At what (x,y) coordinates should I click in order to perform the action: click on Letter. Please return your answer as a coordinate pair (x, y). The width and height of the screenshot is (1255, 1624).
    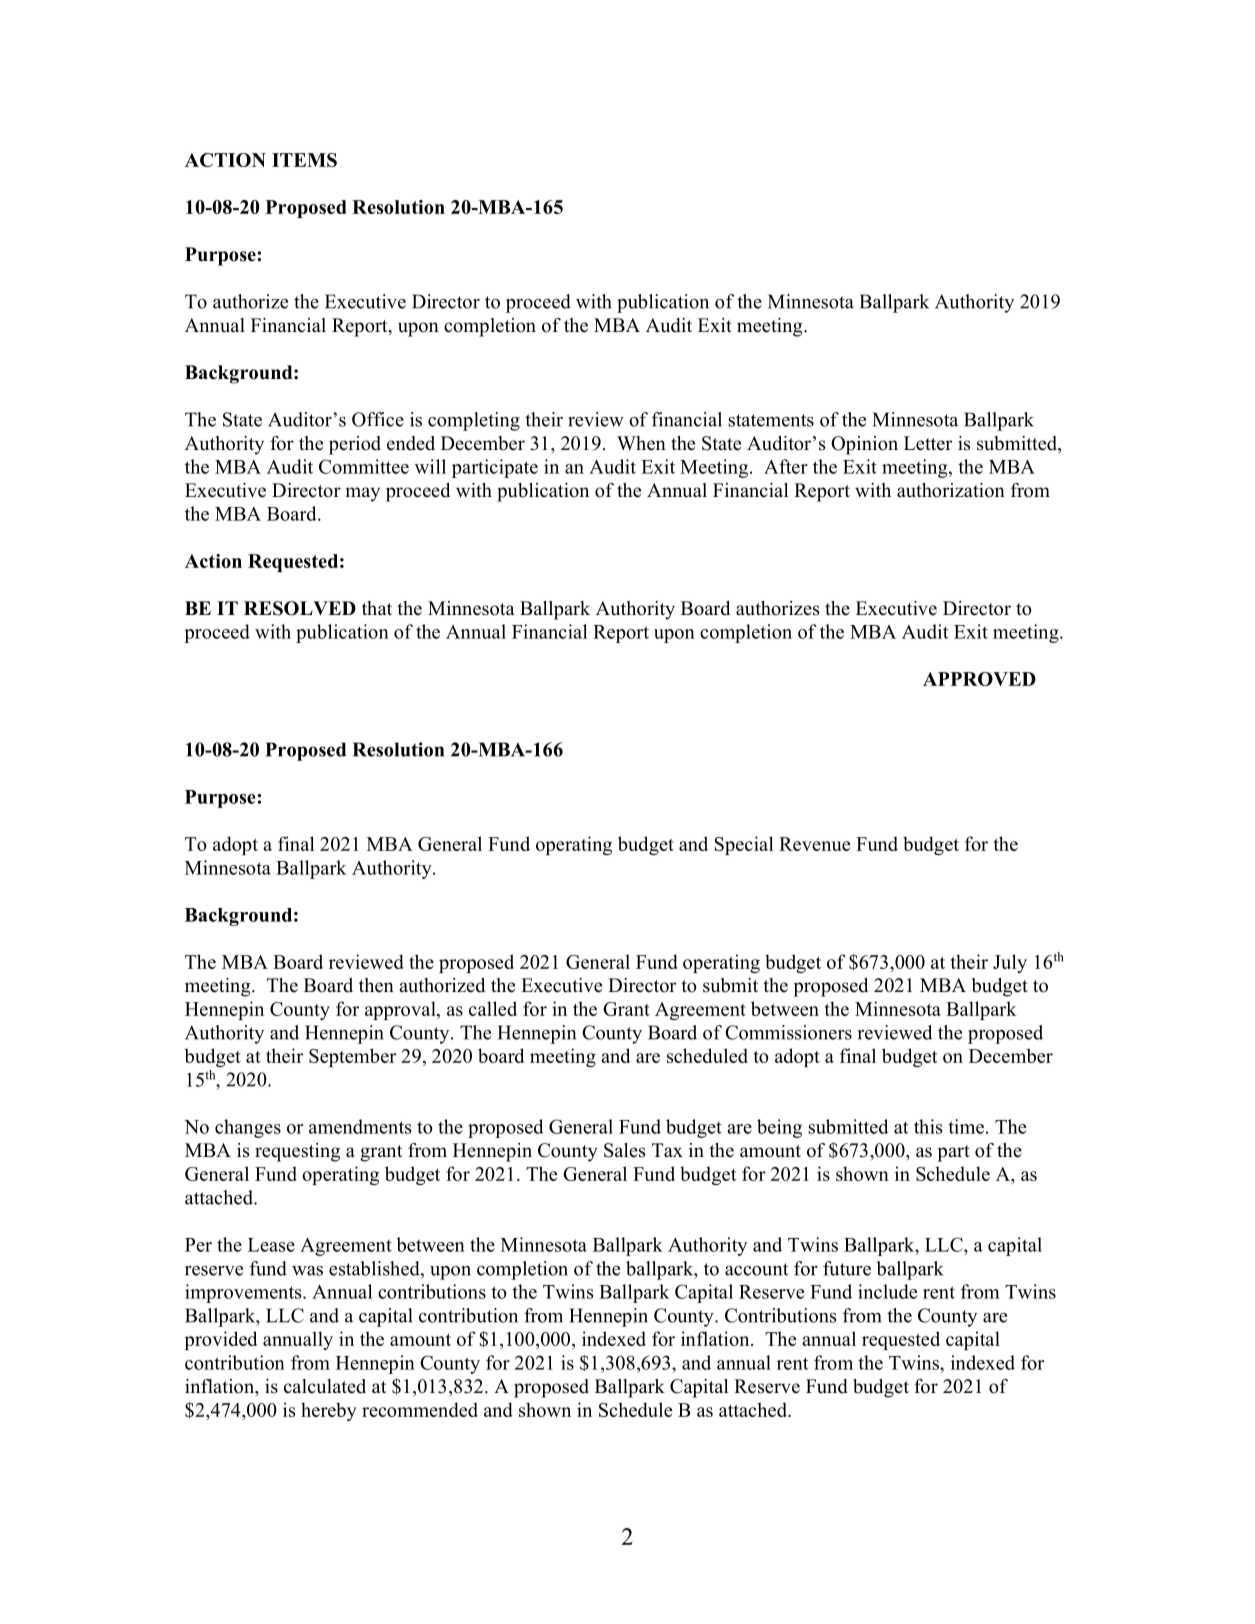
    Looking at the image, I should click on (928, 443).
